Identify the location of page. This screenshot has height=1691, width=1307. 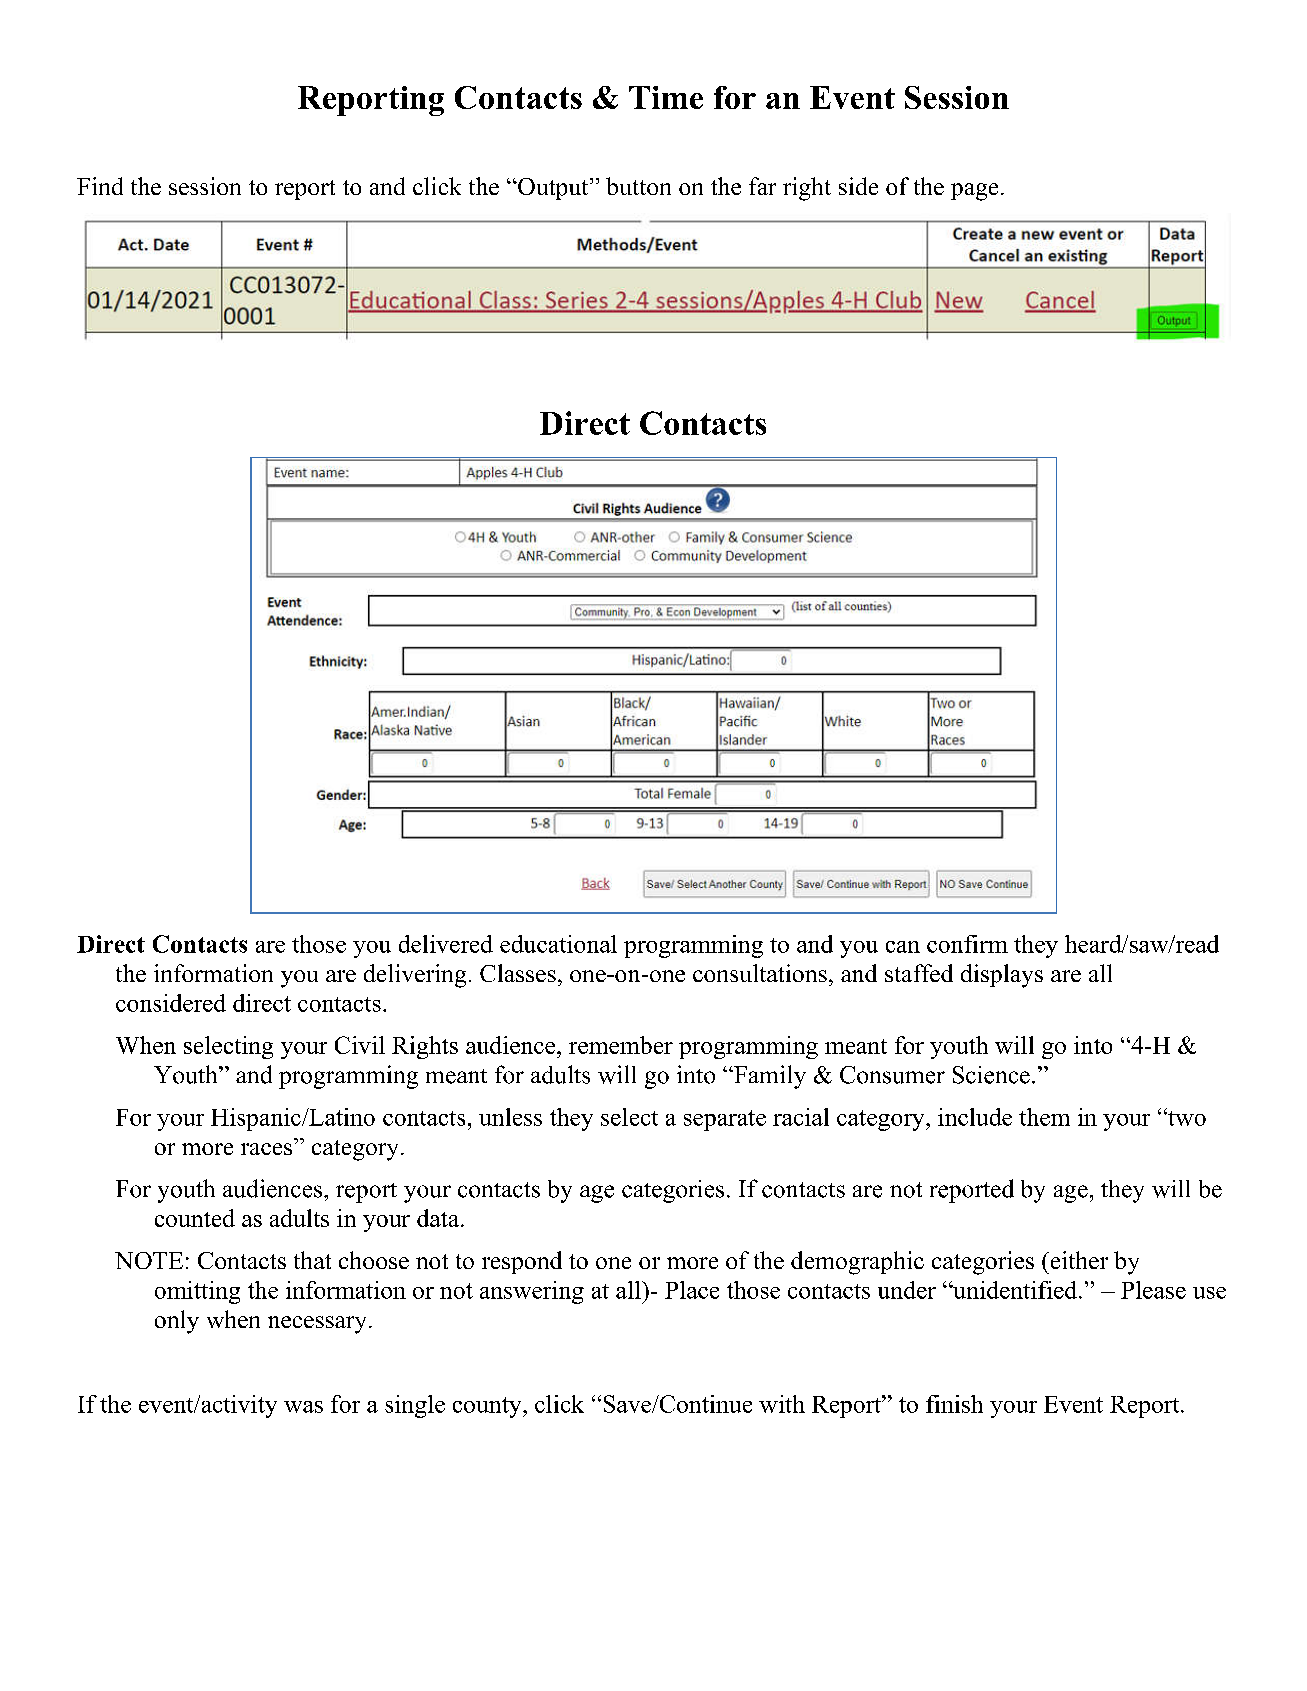
(974, 192).
